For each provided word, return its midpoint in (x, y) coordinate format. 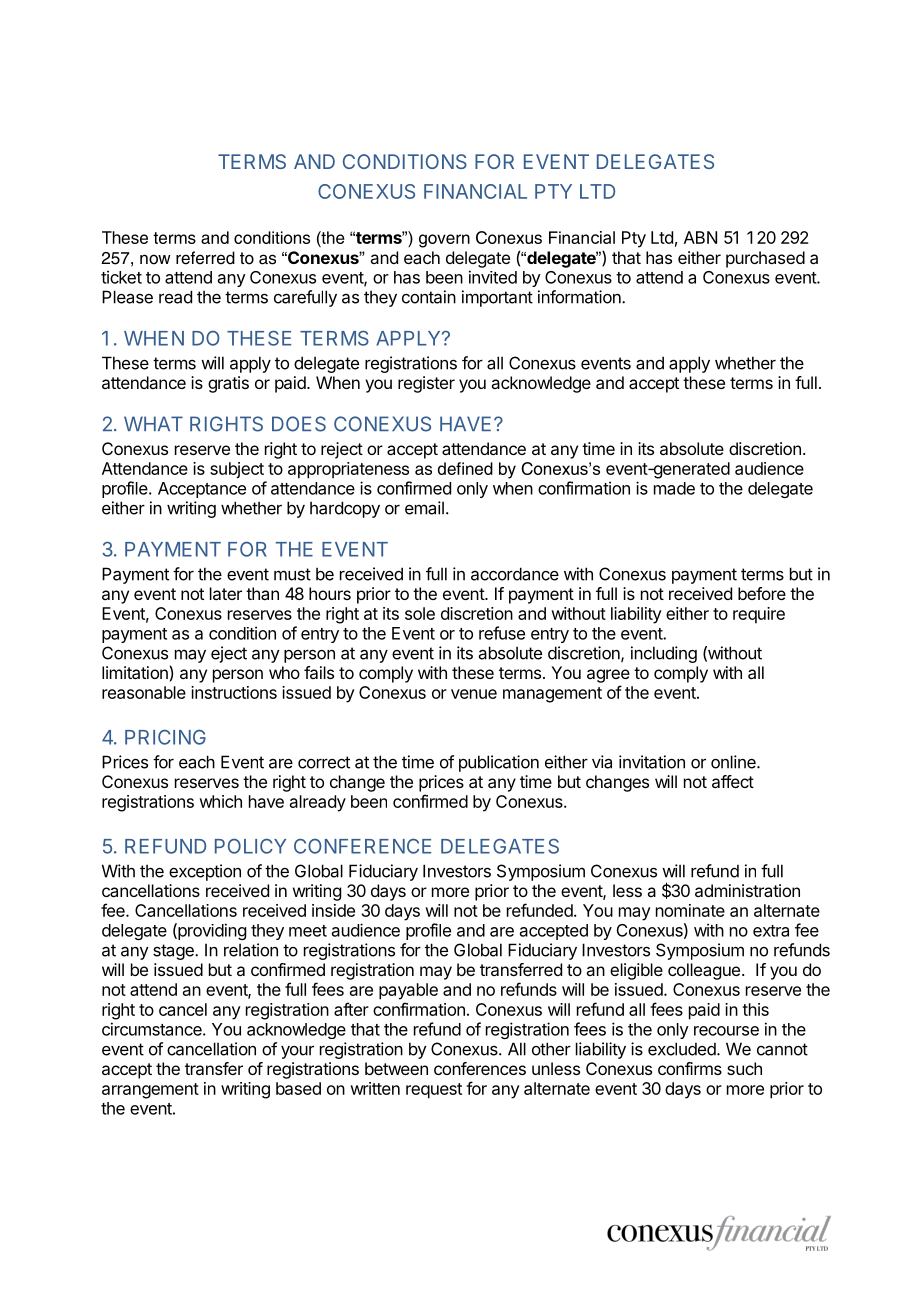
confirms (690, 1068)
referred (205, 258)
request (434, 1091)
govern (444, 241)
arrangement (150, 1091)
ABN (700, 237)
